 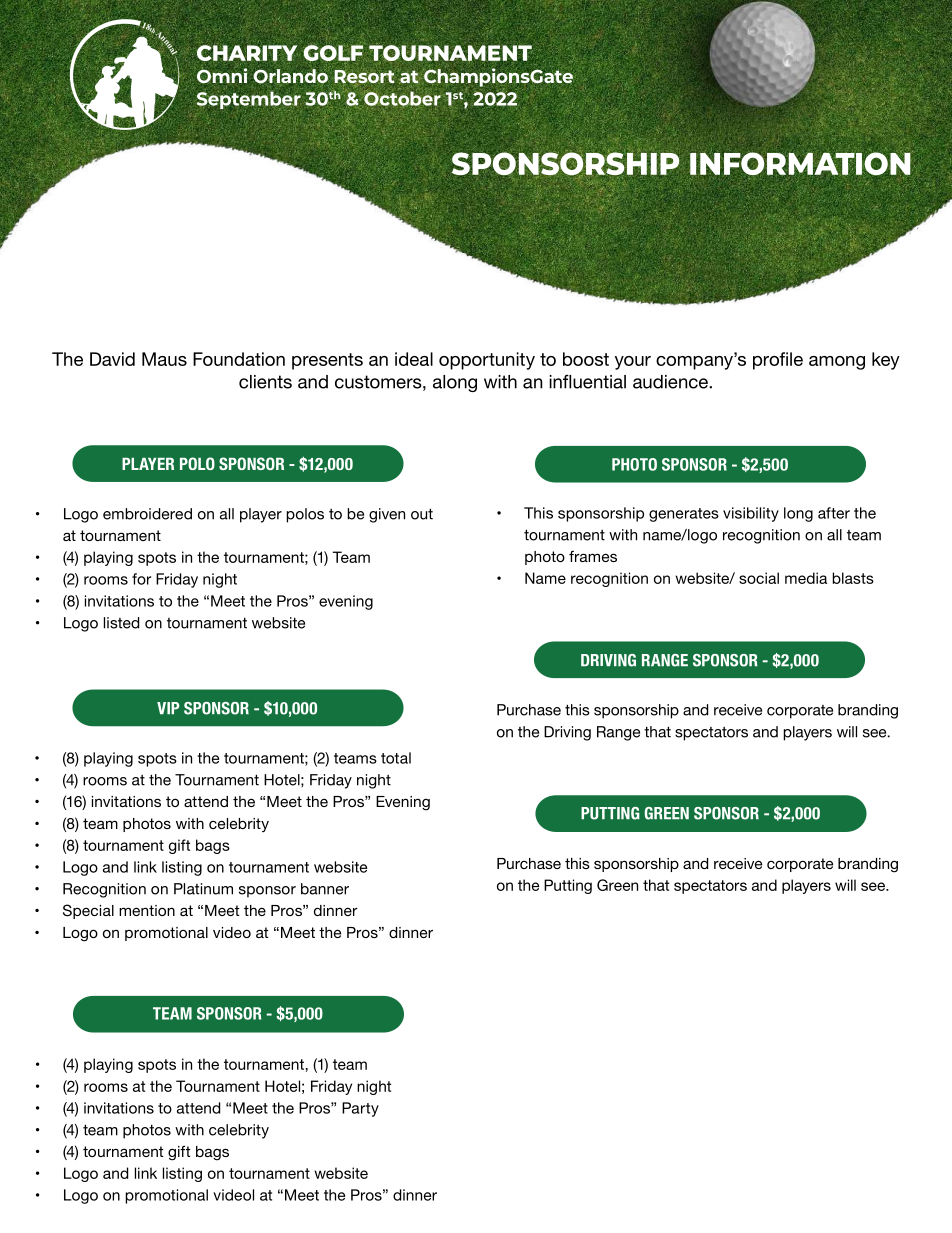 I want to click on Omni, so click(x=222, y=76).
